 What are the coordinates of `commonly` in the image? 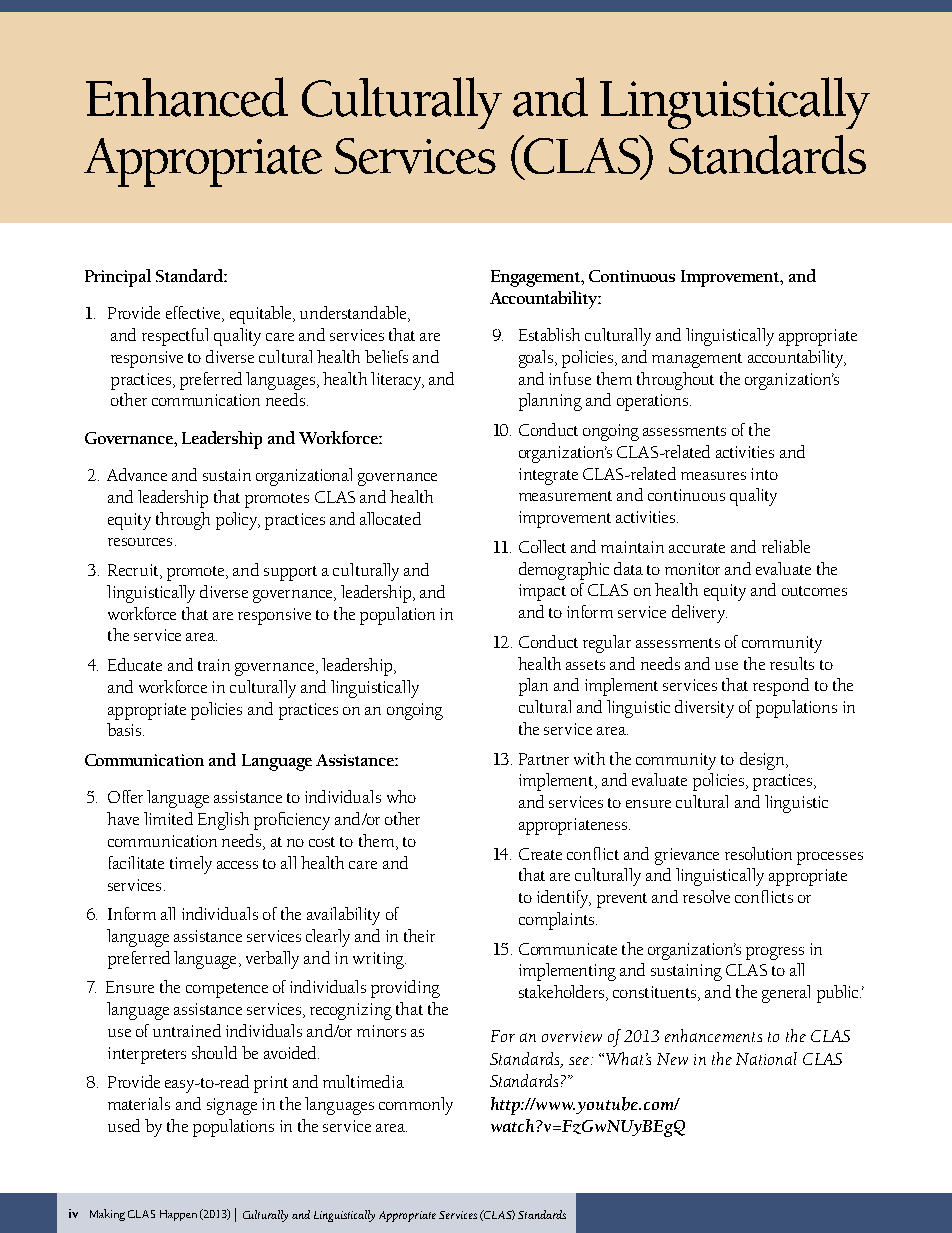 It's located at (416, 1106).
